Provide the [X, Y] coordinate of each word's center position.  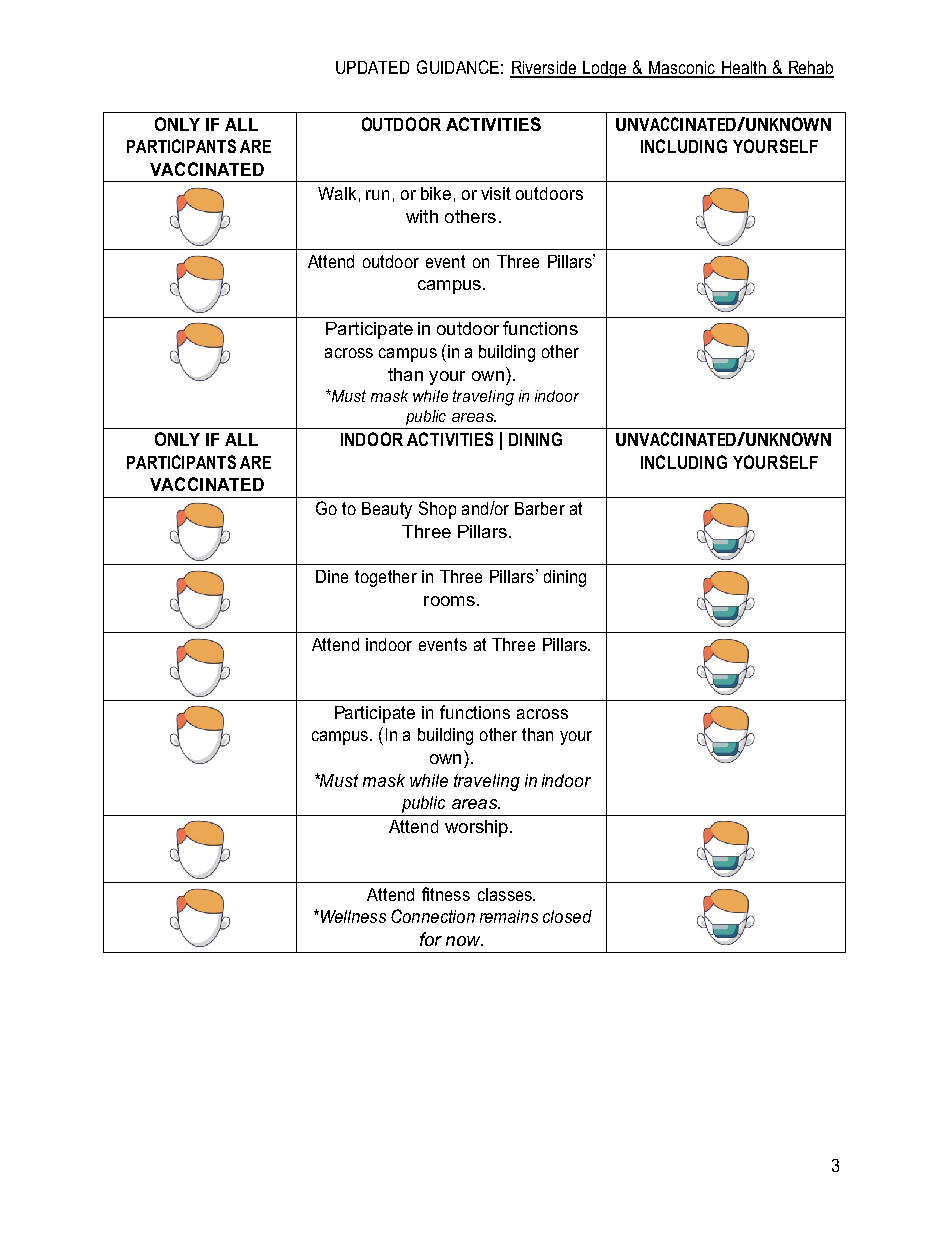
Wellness [352, 916]
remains [509, 916]
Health [744, 69]
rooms [449, 601]
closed [567, 916]
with [422, 216]
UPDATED [372, 67]
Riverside [544, 69]
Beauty [387, 510]
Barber [540, 508]
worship [478, 828]
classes [506, 894]
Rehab [810, 69]
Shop [437, 510]
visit [496, 193]
